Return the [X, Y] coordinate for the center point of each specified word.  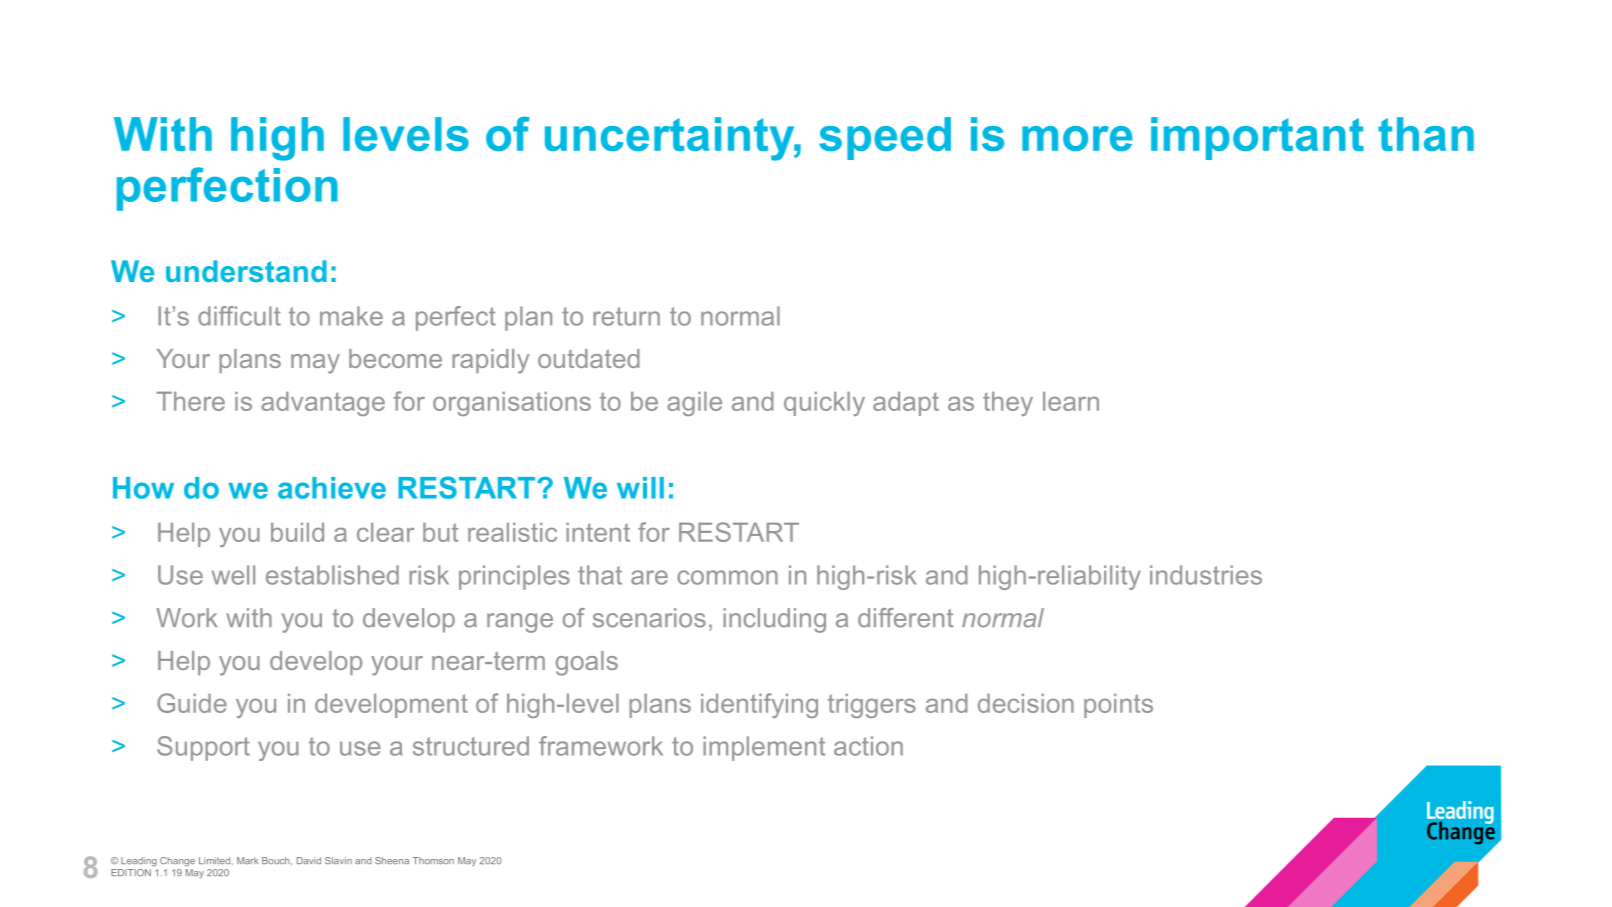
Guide [192, 703]
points [1118, 706]
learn [1071, 401]
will [640, 488]
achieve [332, 488]
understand [246, 271]
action [868, 746]
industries [1206, 575]
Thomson [433, 861]
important [1257, 138]
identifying [759, 705]
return [626, 316]
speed [885, 138]
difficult [239, 316]
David [309, 861]
